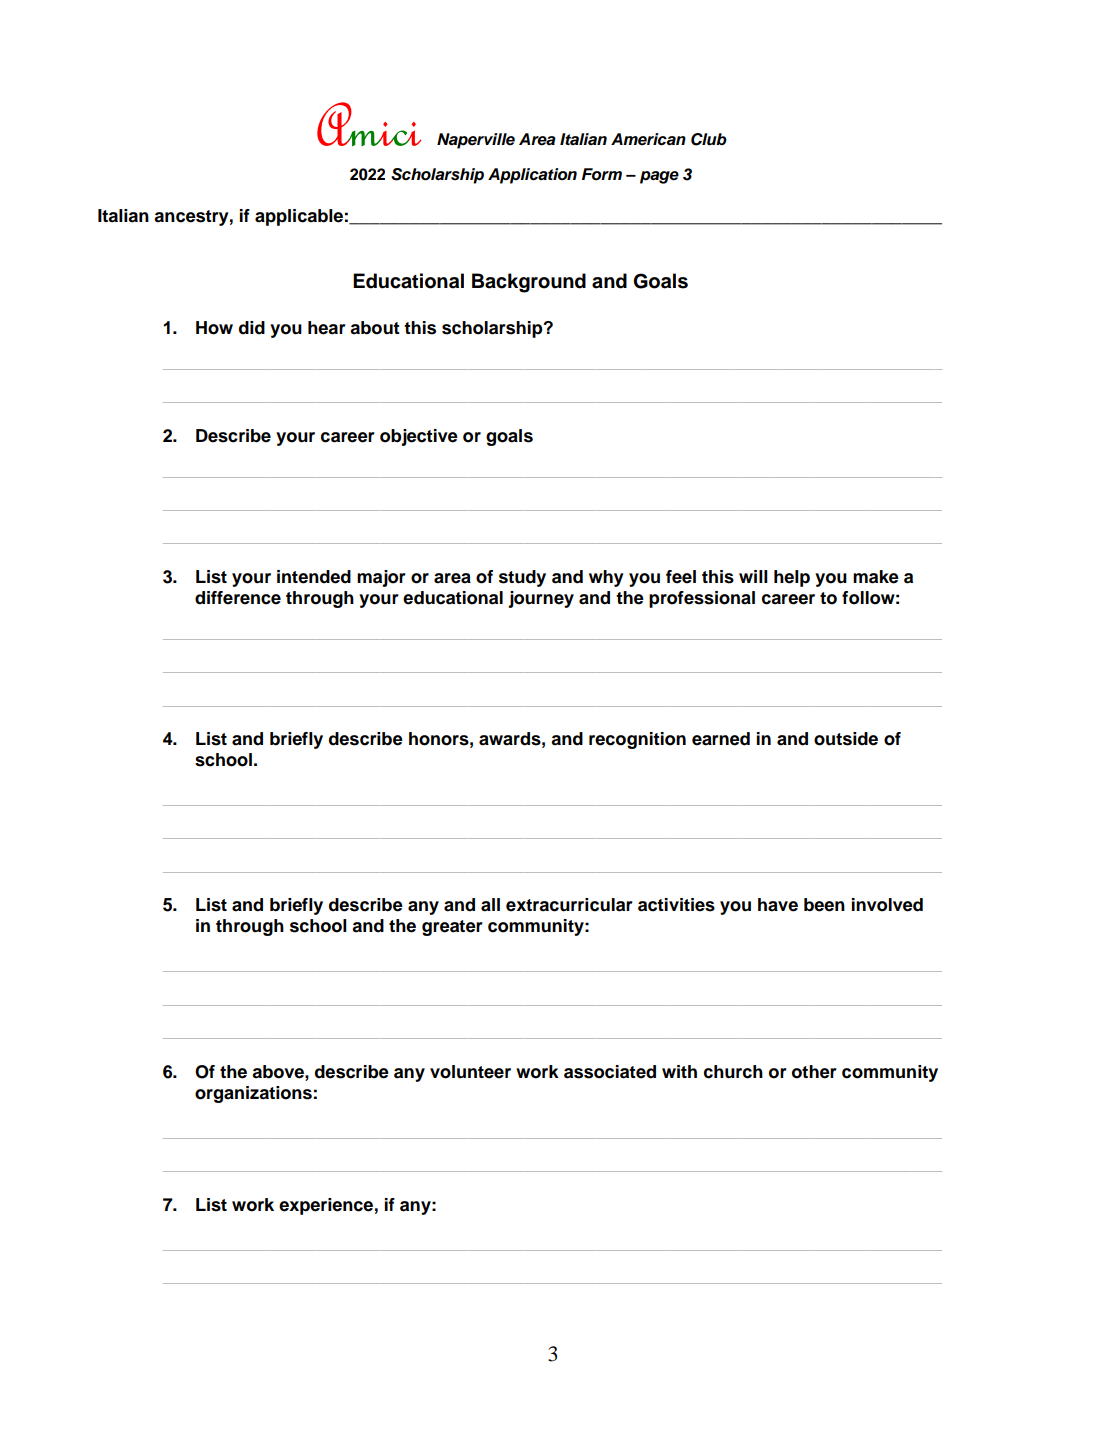 Image resolution: width=1106 pixels, height=1431 pixels. Describe the element at coordinates (476, 141) in the document. I see `Naperville` at that location.
